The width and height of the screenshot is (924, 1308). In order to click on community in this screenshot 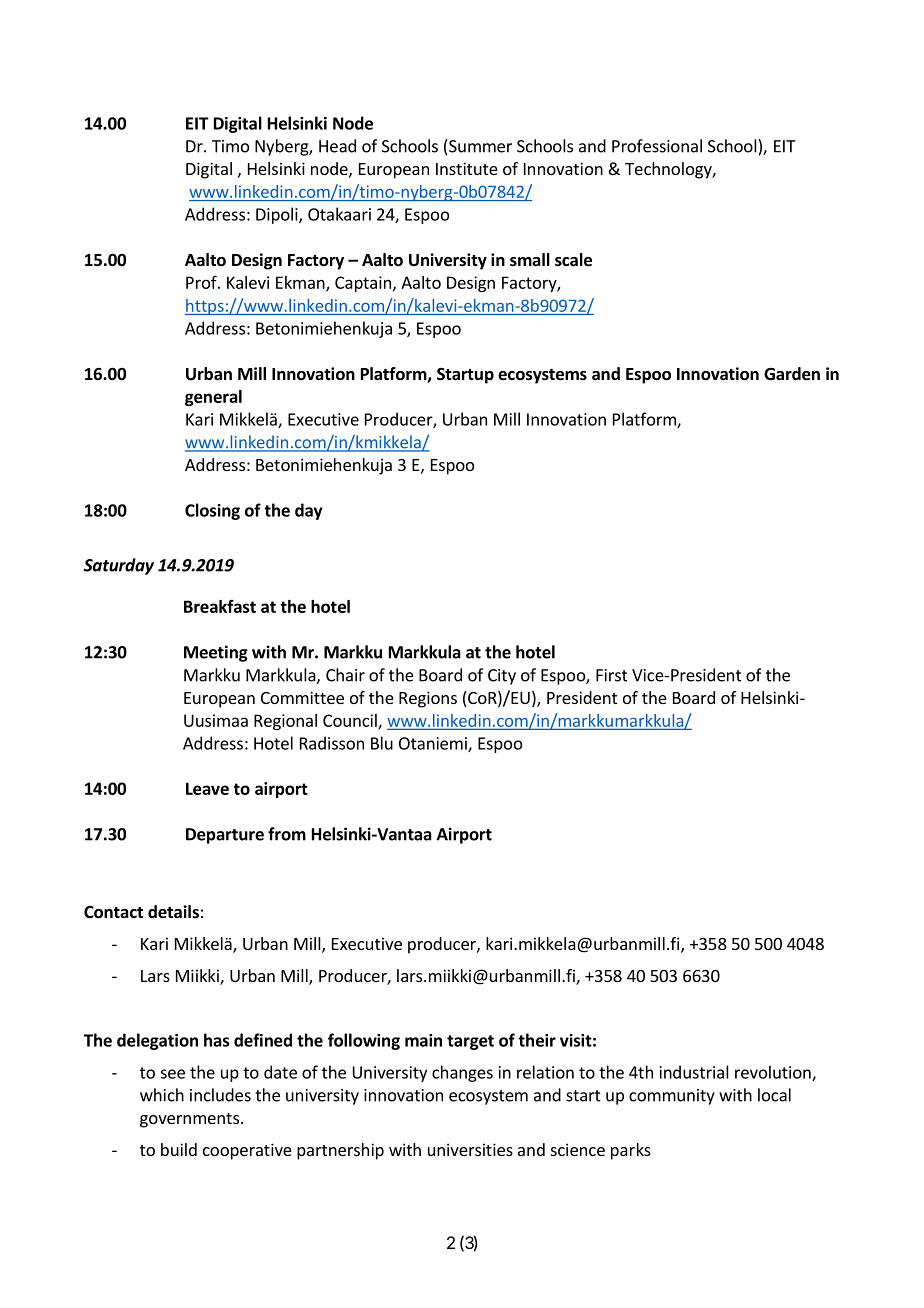, I will do `click(672, 1097)`.
